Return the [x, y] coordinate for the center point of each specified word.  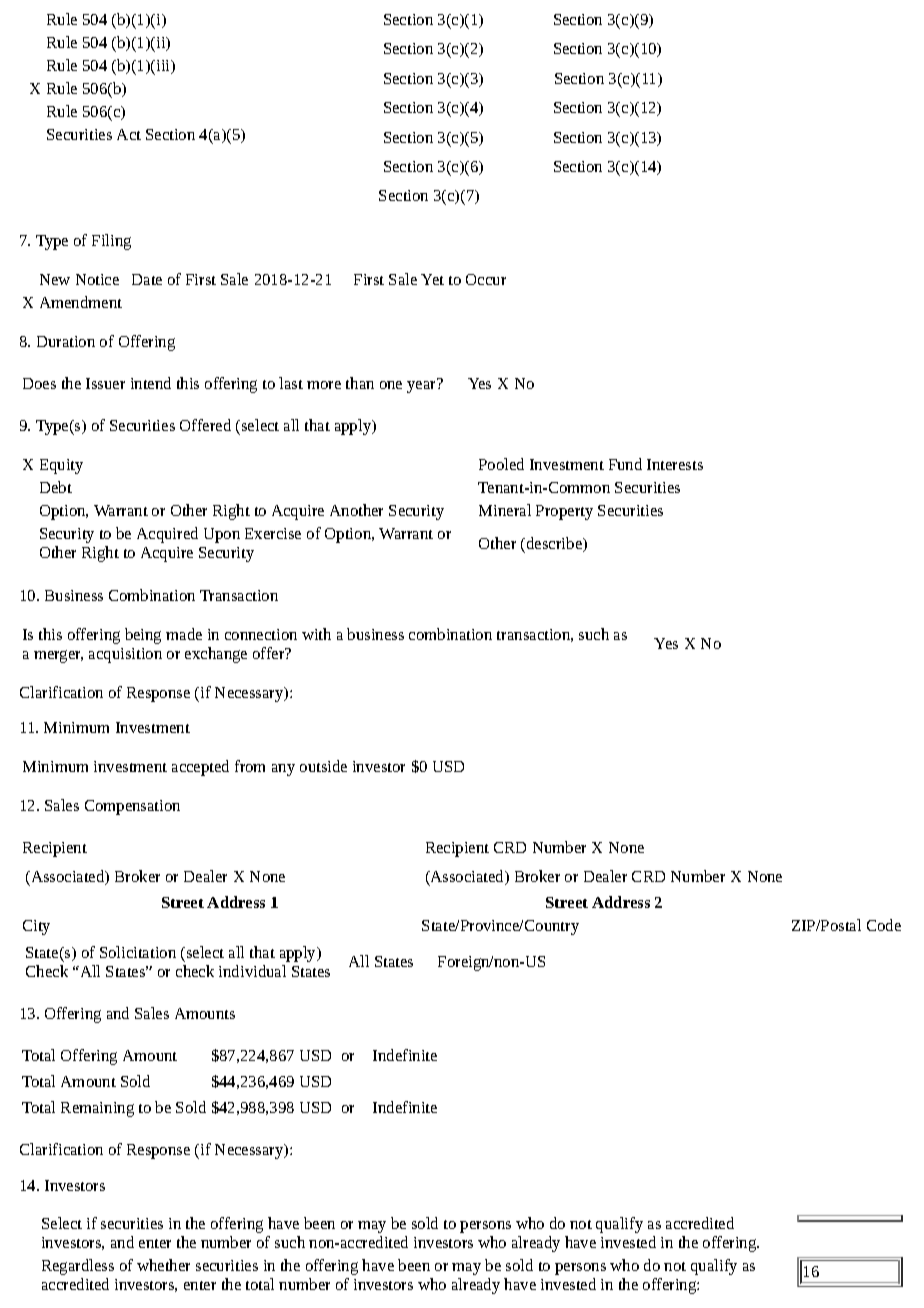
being [143, 636]
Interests [675, 464]
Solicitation [138, 952]
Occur [486, 279]
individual [252, 971]
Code [884, 925]
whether [163, 1265]
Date [147, 279]
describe [555, 544]
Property [564, 512]
